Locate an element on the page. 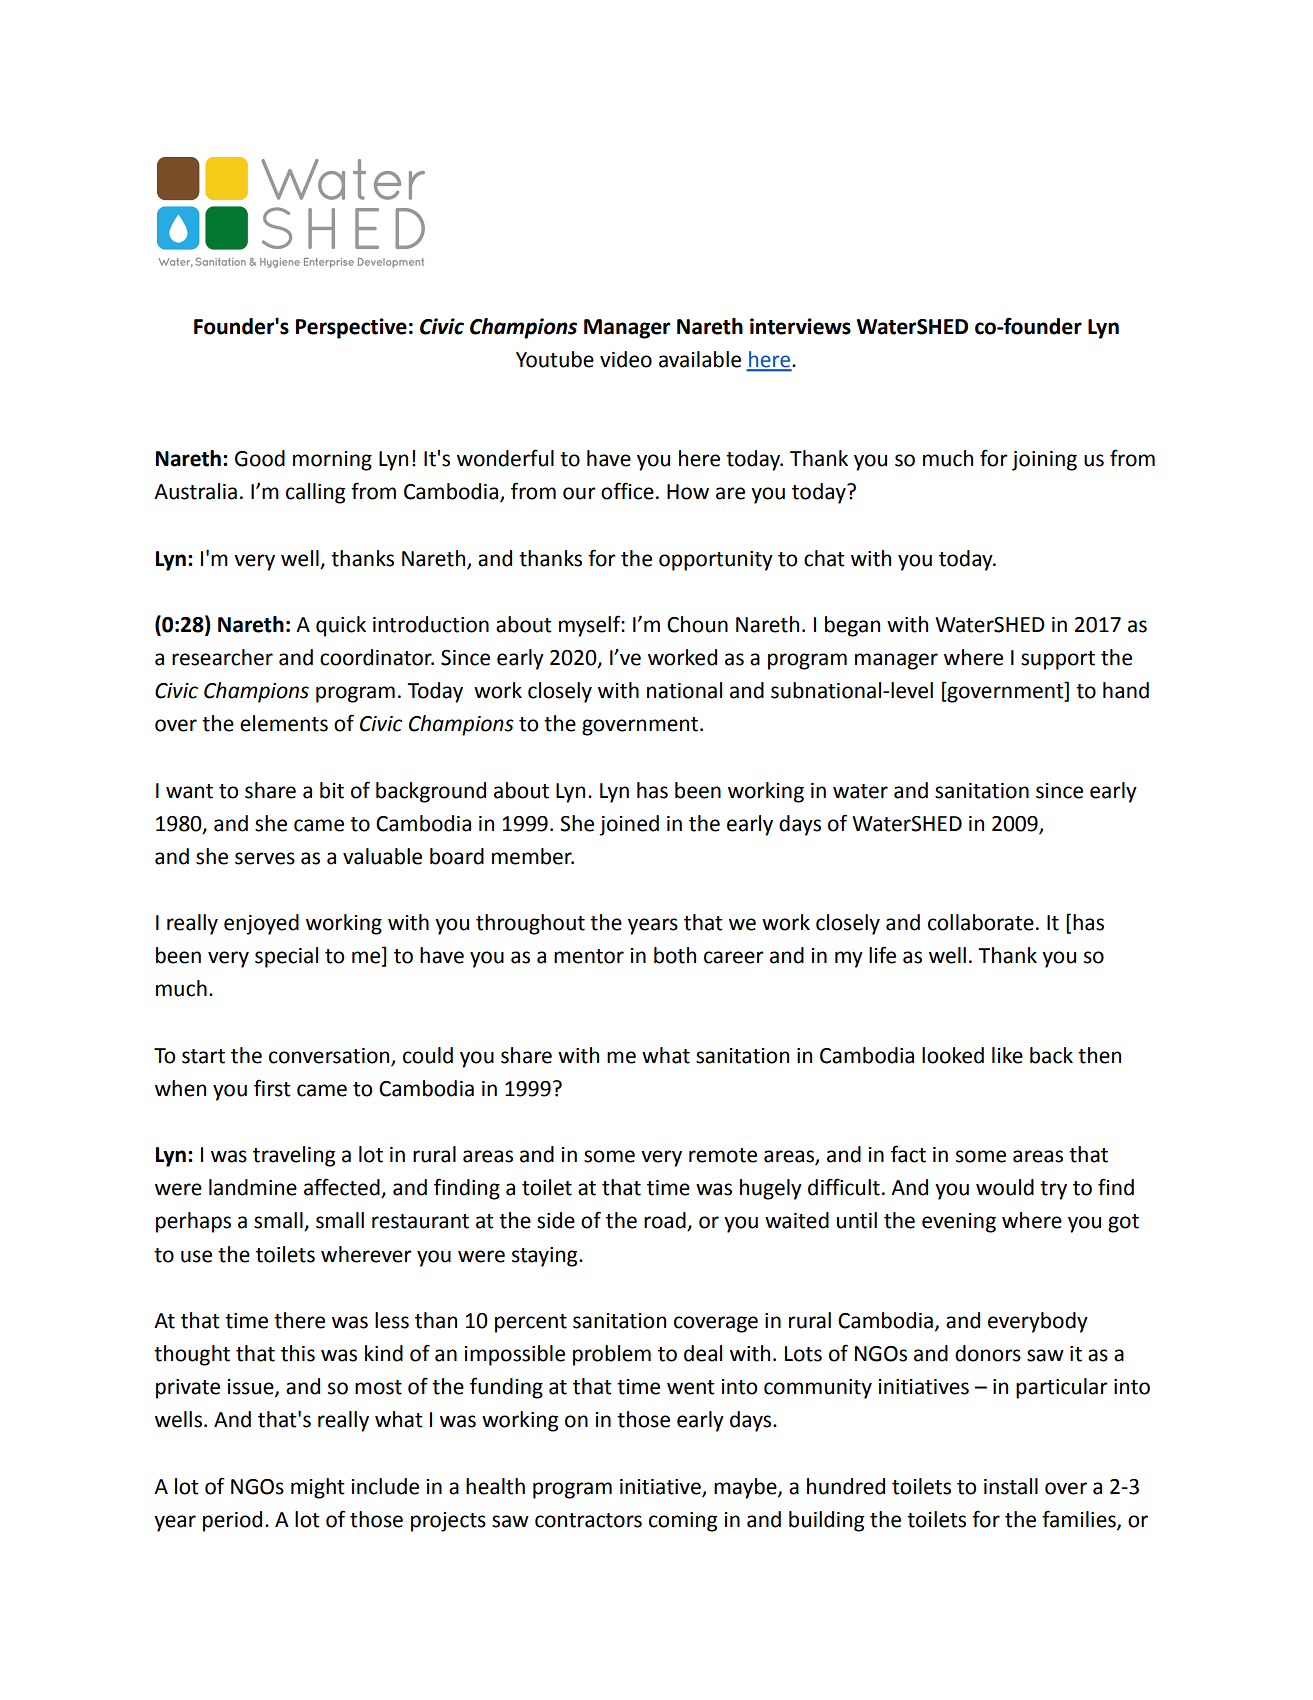  opportunity is located at coordinates (716, 561).
